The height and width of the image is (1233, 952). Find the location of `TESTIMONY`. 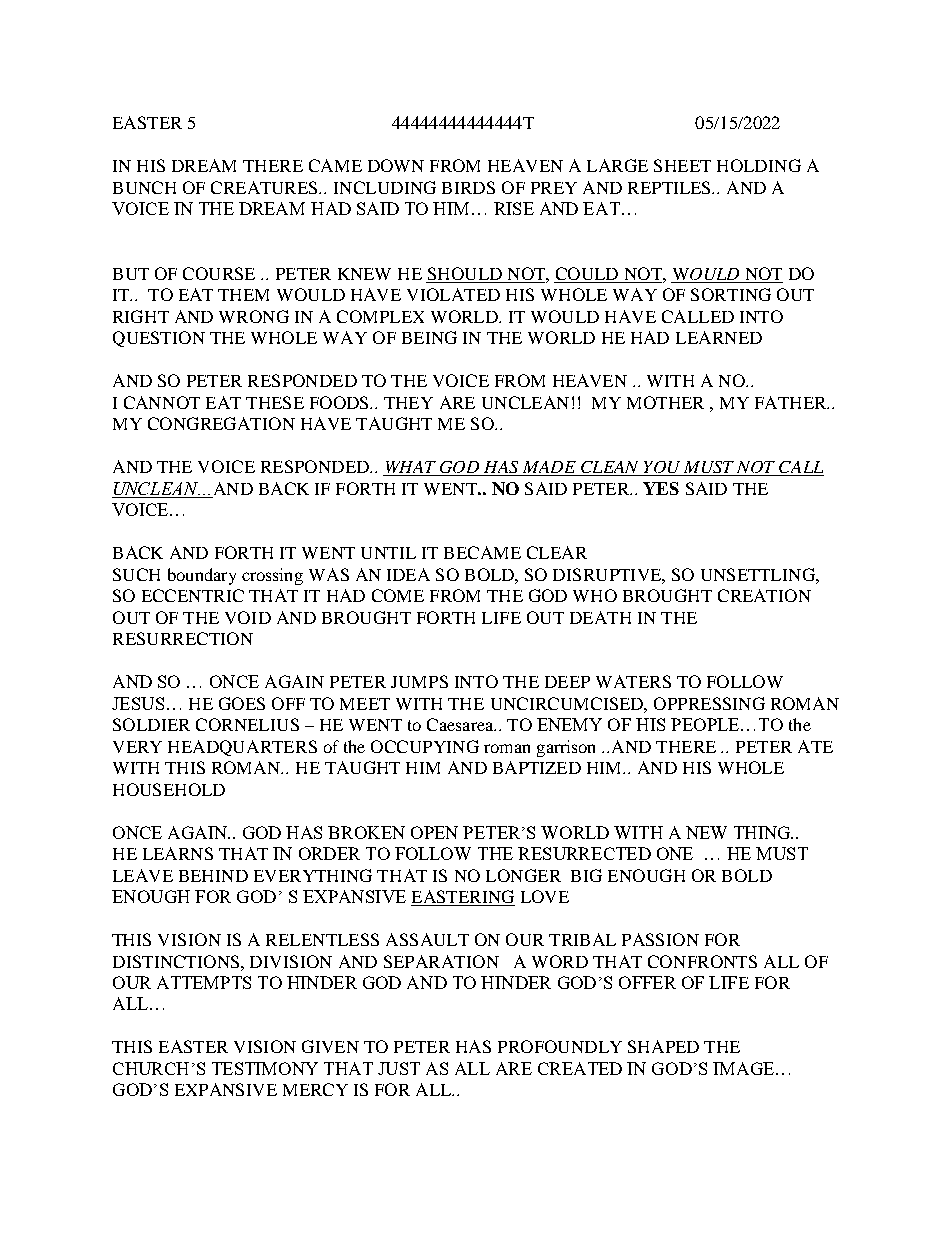

TESTIMONY is located at coordinates (265, 1068).
